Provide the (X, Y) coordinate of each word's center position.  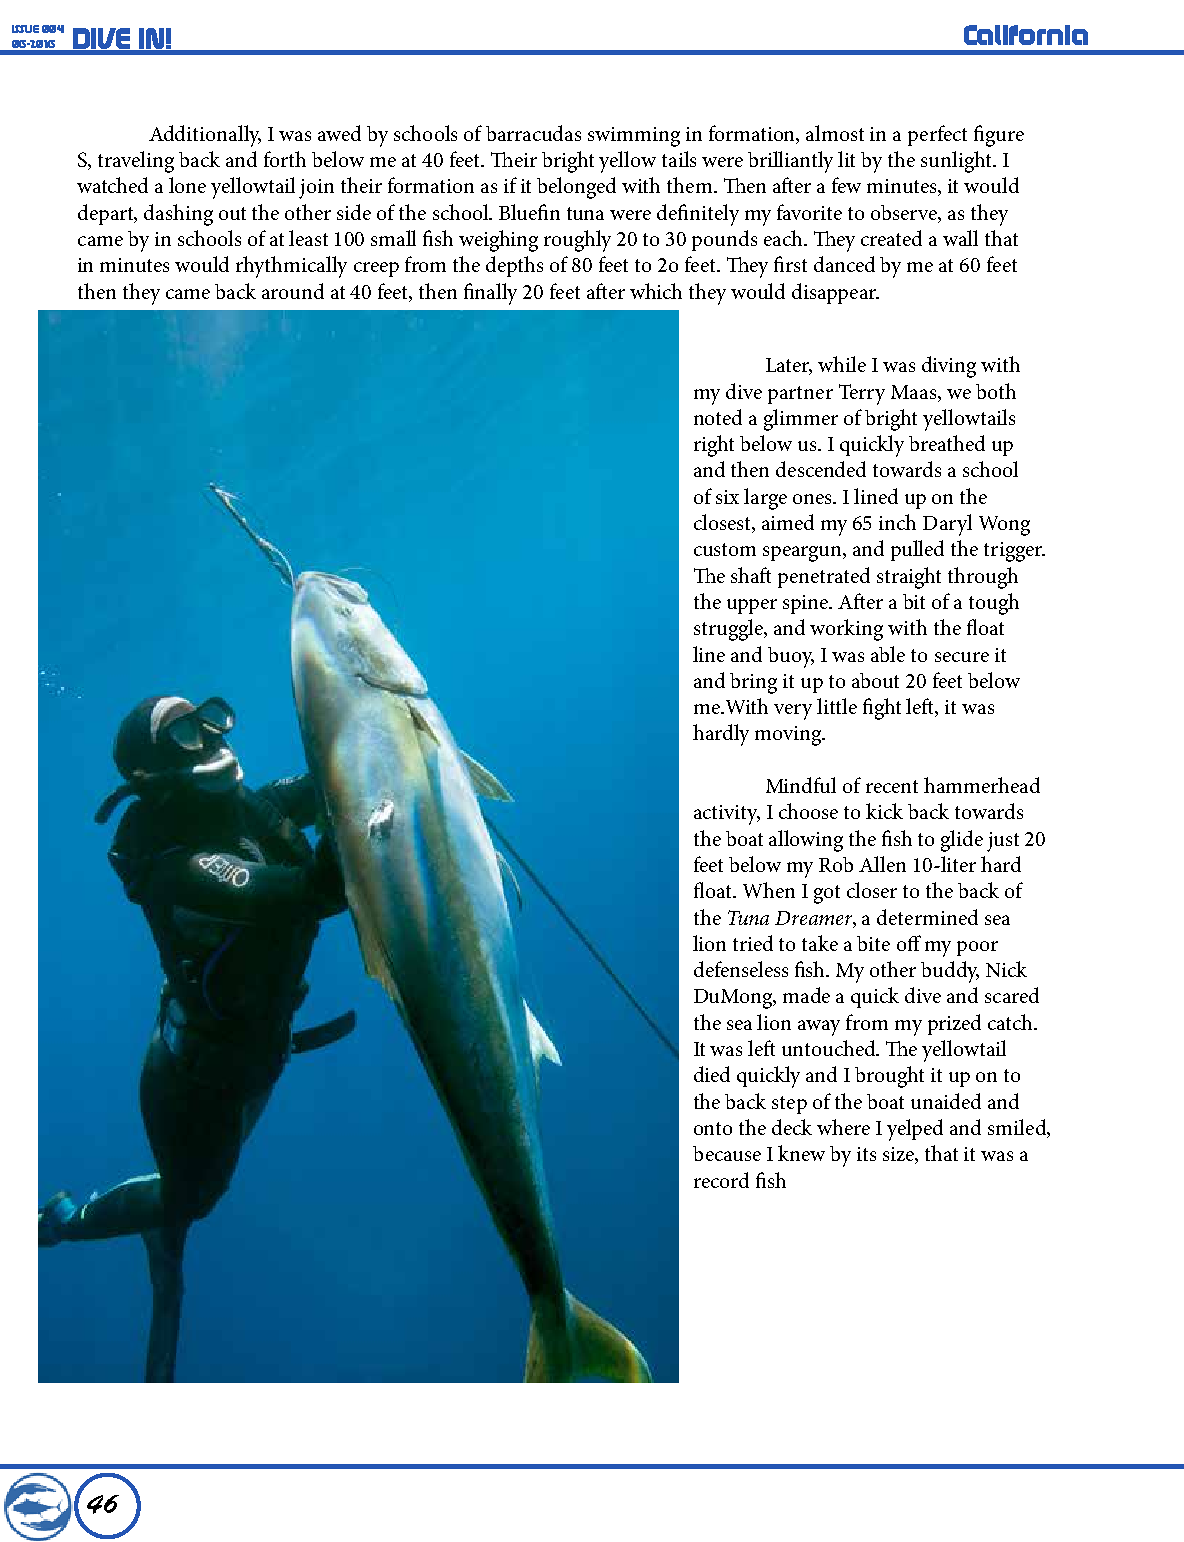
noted (718, 417)
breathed (947, 443)
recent (892, 786)
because (727, 1153)
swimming (634, 137)
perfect (937, 135)
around (293, 291)
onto (713, 1128)
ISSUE (25, 29)
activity (727, 815)
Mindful (801, 785)
